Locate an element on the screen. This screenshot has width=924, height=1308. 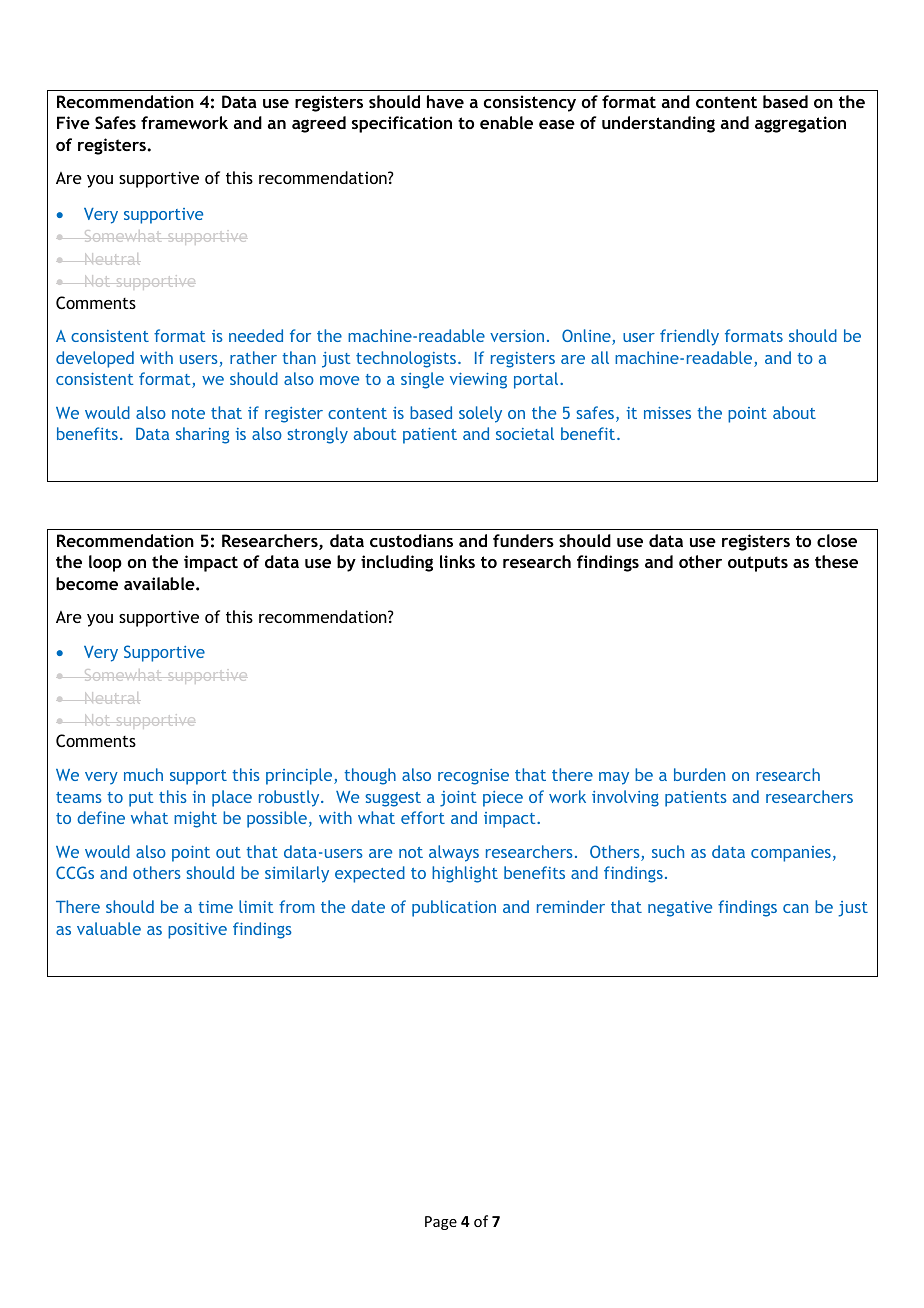
companies is located at coordinates (791, 854).
